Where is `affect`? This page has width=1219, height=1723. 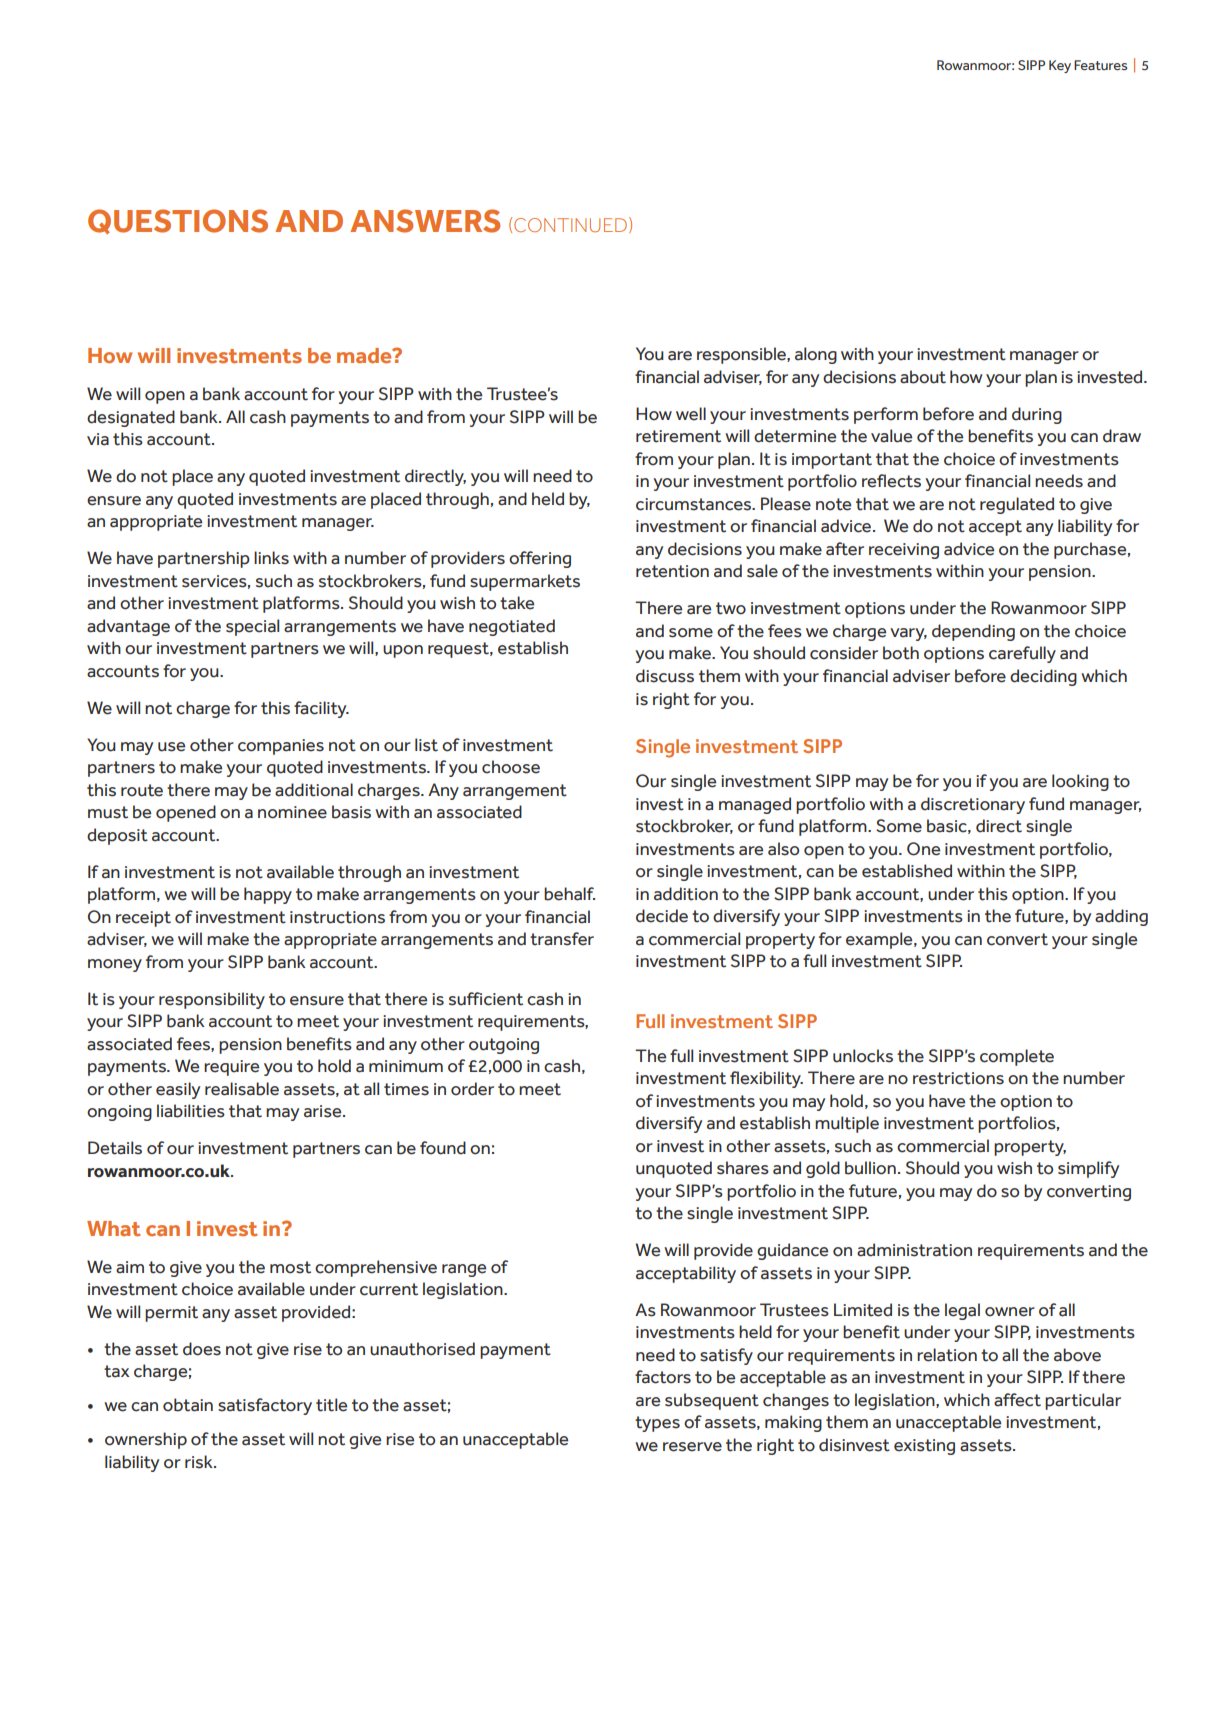
affect is located at coordinates (1017, 1400).
